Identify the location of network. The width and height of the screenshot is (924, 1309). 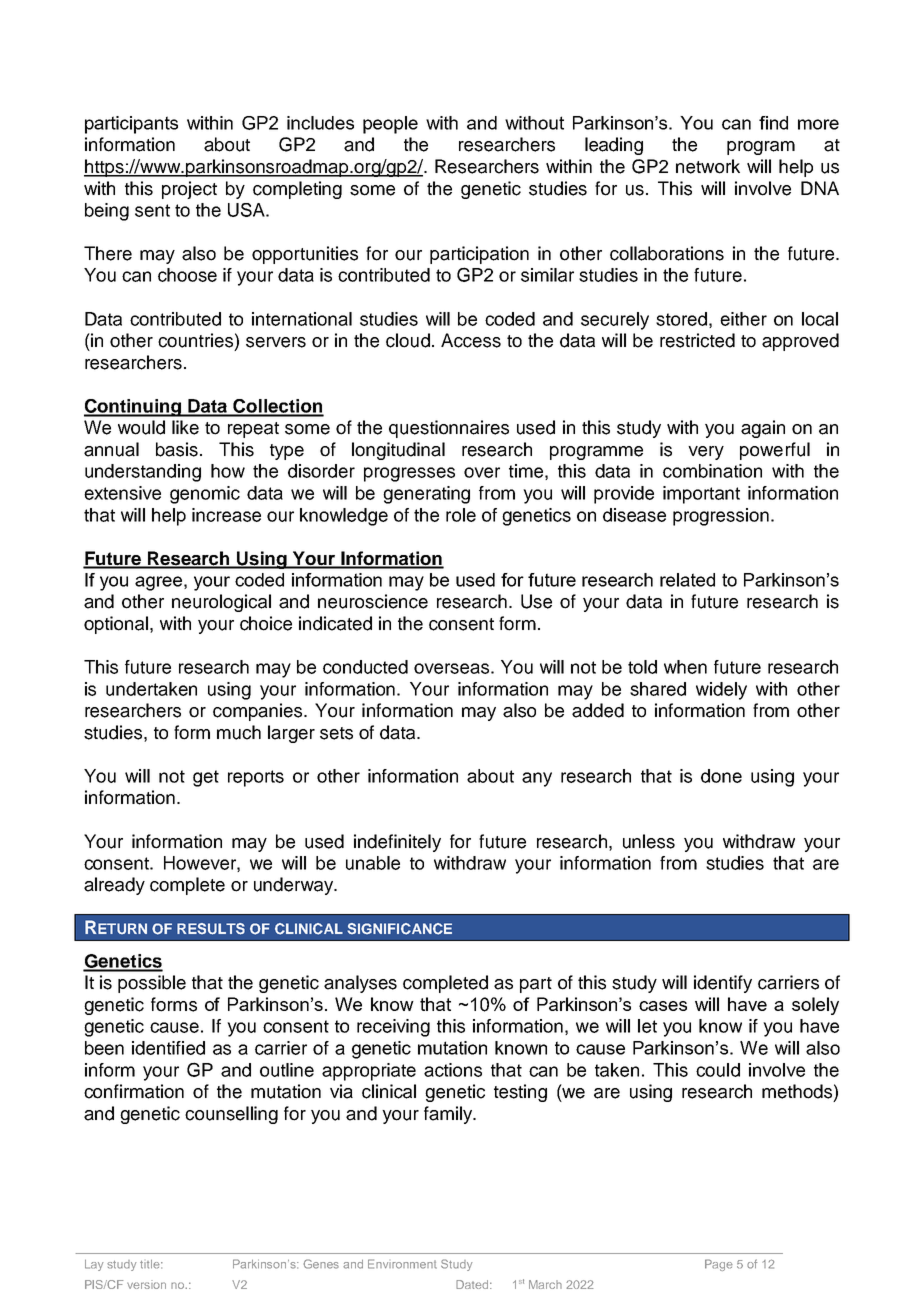
(708, 166).
